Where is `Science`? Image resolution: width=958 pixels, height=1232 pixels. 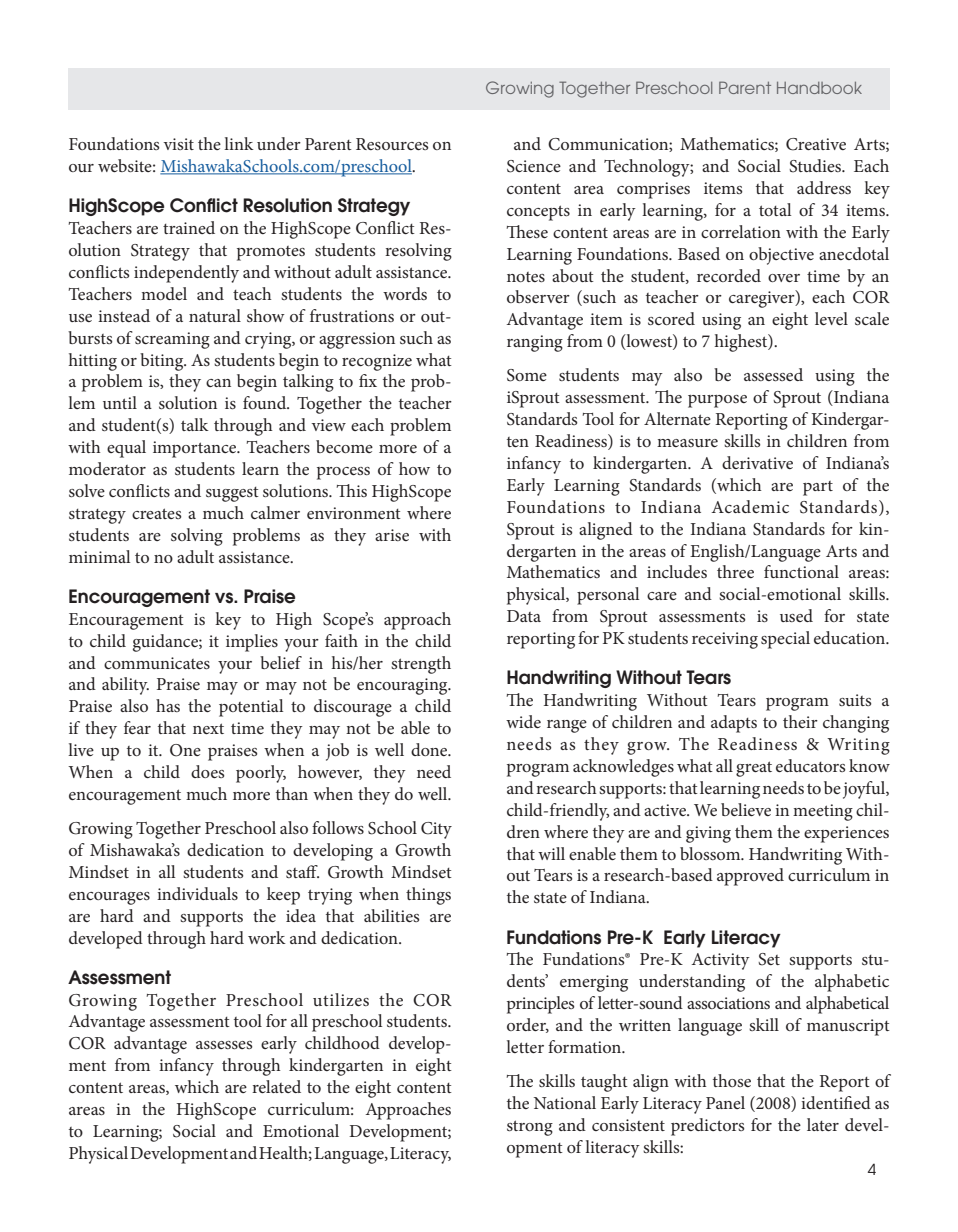 Science is located at coordinates (534, 166).
